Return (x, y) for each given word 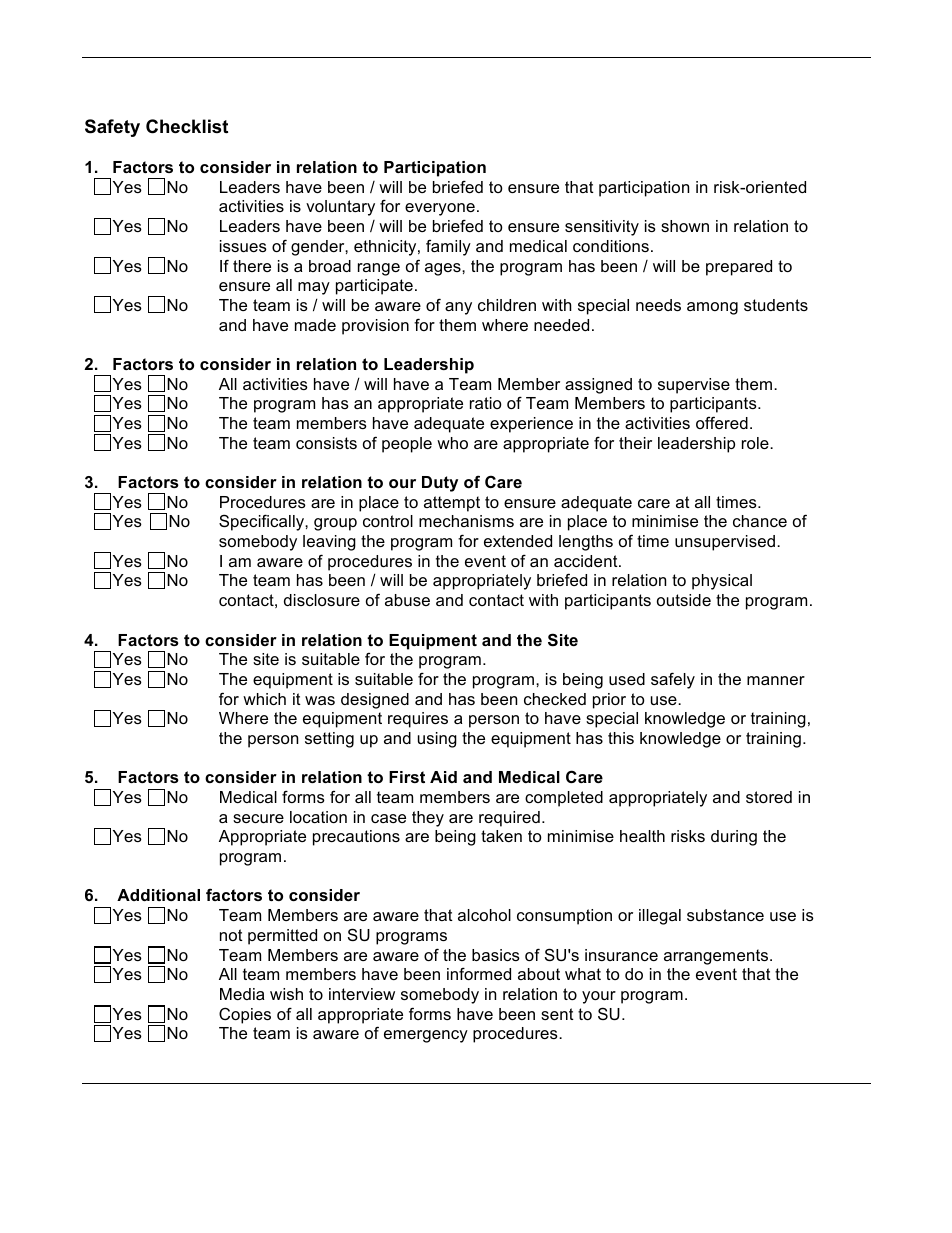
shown (685, 226)
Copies (245, 1016)
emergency (426, 1036)
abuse (407, 600)
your (599, 997)
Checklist (187, 126)
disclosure (322, 600)
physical (722, 582)
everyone (440, 209)
